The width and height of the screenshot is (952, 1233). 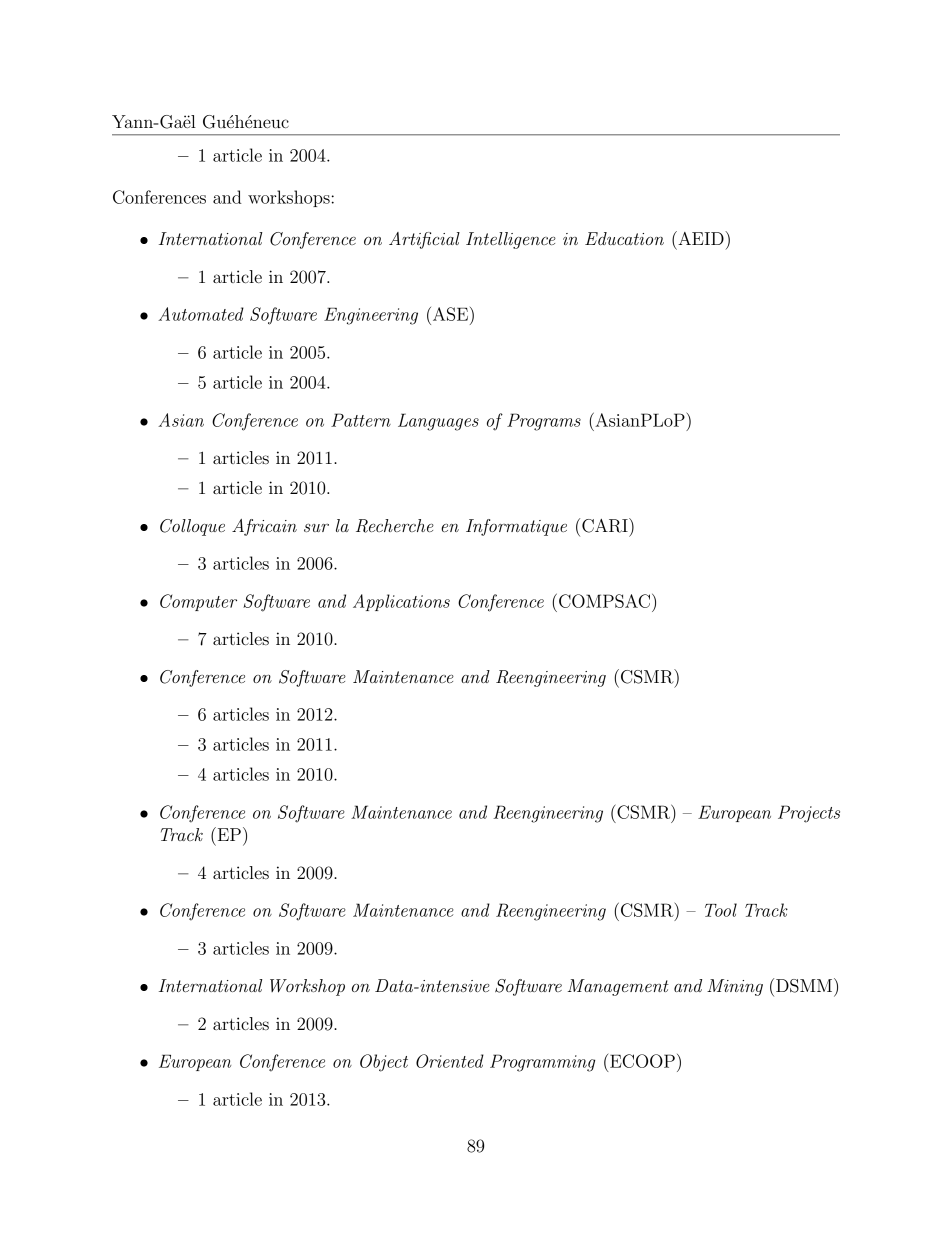 I want to click on Object, so click(x=384, y=1063).
